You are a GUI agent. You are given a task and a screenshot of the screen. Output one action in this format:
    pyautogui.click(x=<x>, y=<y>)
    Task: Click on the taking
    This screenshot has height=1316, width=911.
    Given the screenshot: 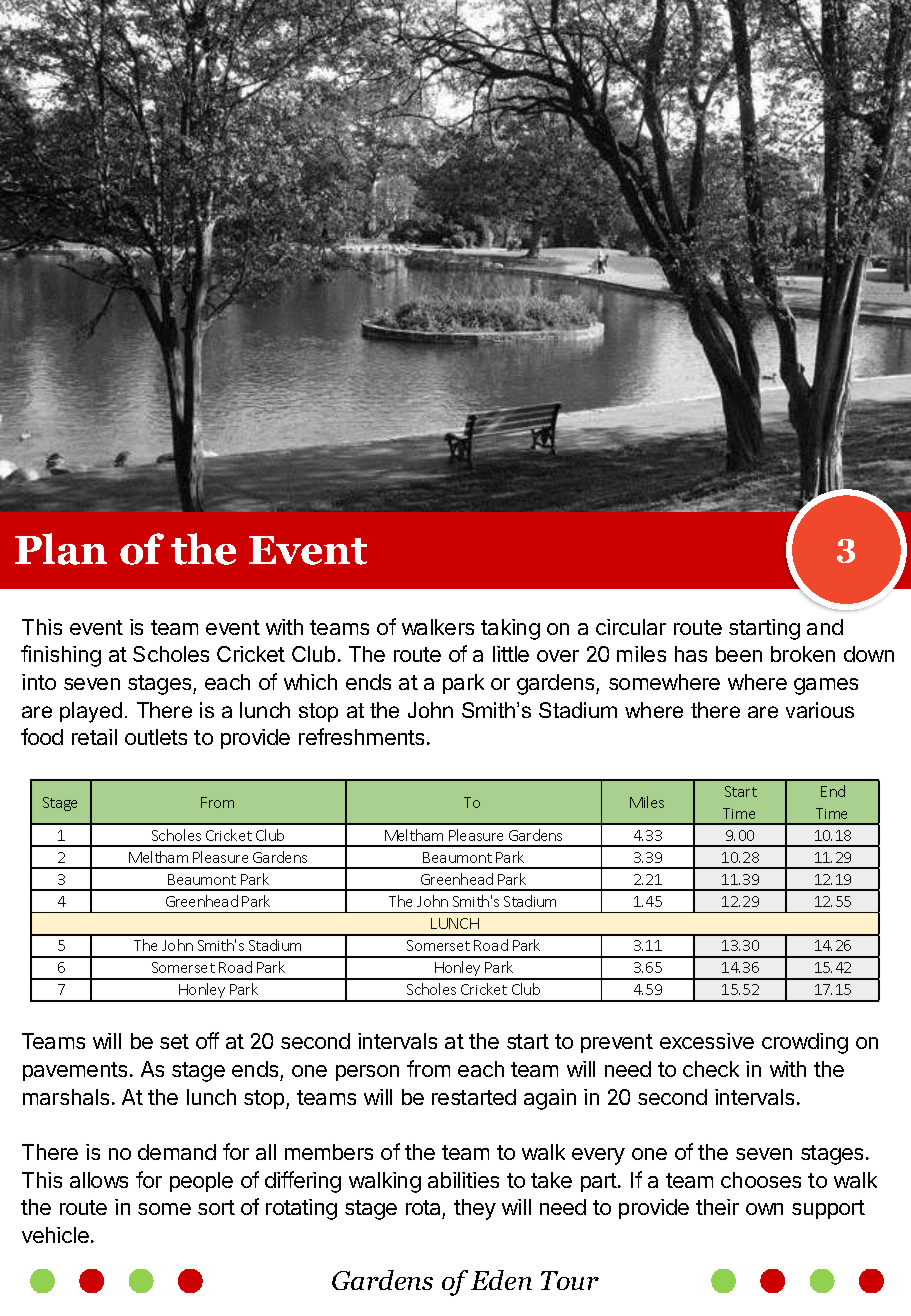 What is the action you would take?
    pyautogui.click(x=510, y=629)
